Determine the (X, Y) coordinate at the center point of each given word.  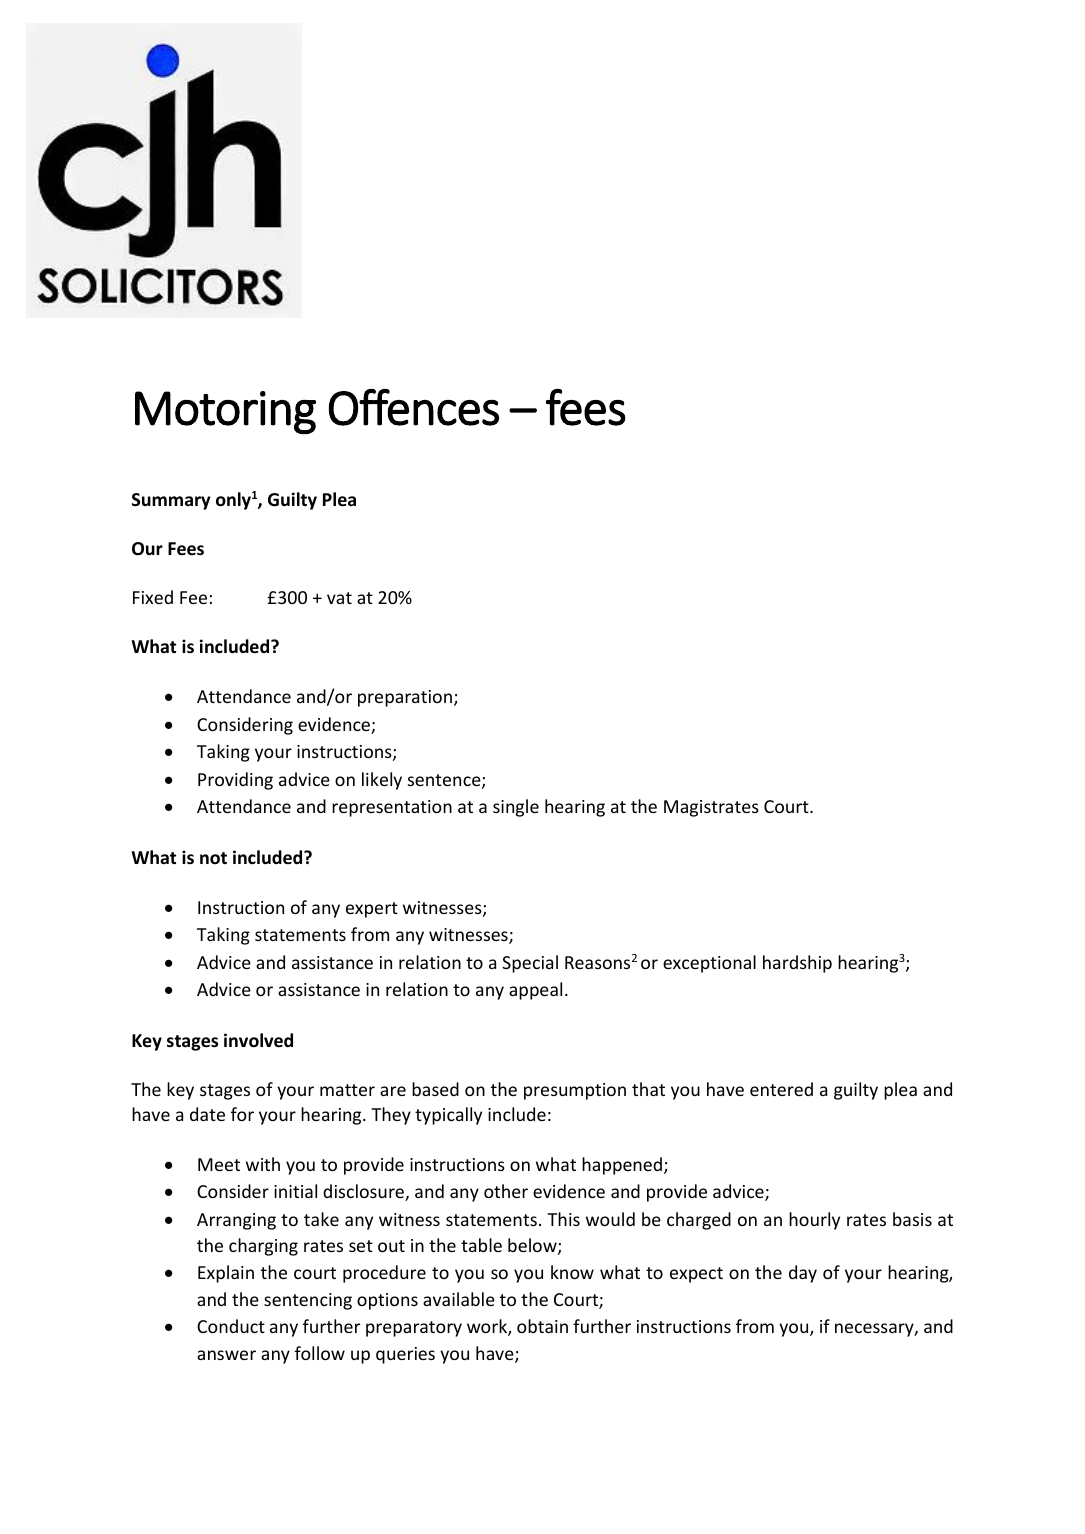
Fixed (153, 597)
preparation (405, 698)
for (242, 1114)
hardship (797, 964)
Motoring (225, 412)
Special (530, 964)
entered (781, 1089)
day (803, 1274)
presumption (575, 1091)
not (213, 858)
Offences (414, 407)
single (516, 808)
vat (339, 598)
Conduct (231, 1326)
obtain (542, 1326)
